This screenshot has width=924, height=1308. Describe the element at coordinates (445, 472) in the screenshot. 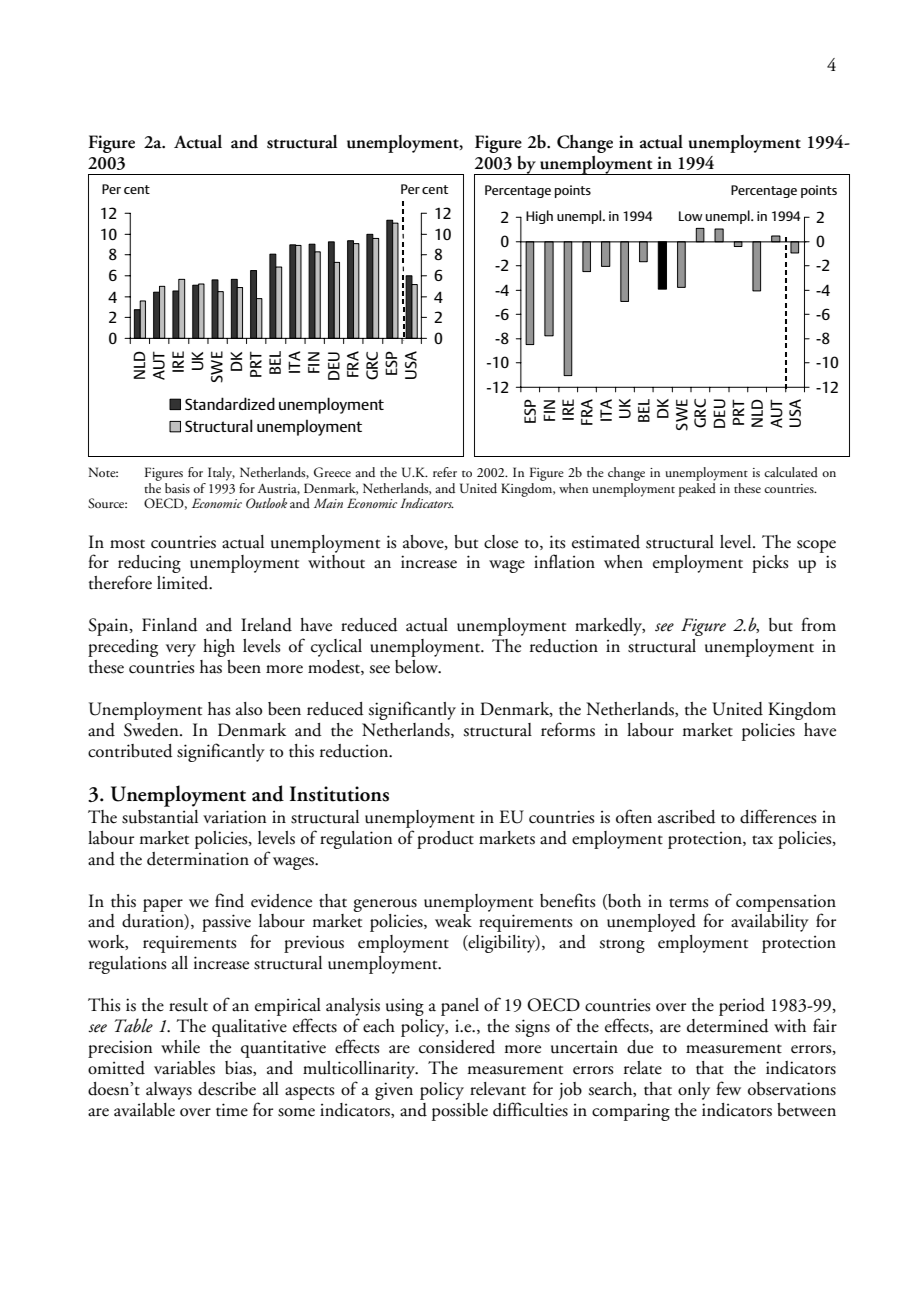

I see `refer` at that location.
